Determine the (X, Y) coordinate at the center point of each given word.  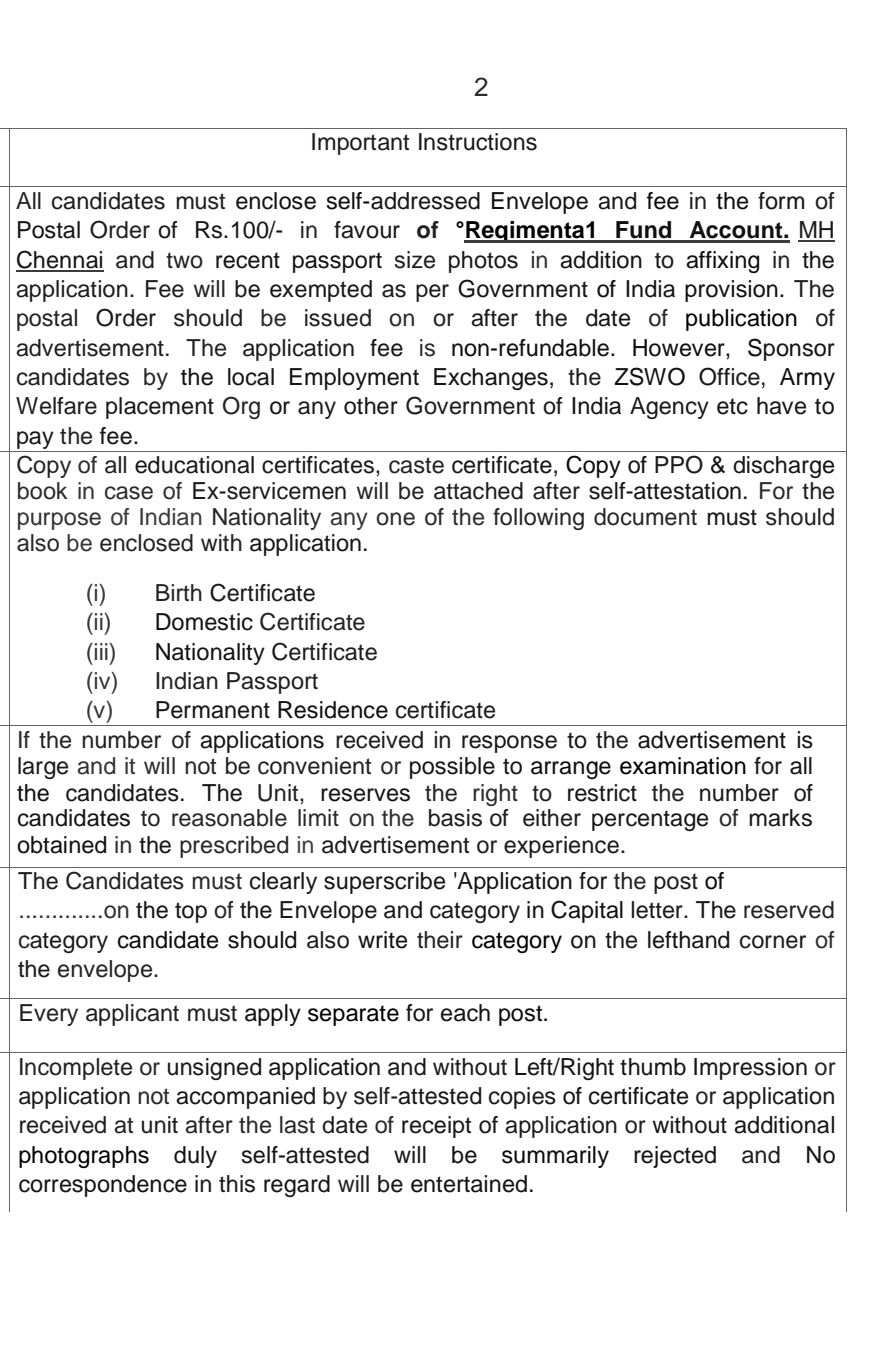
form (781, 201)
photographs (84, 1157)
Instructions (478, 142)
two (184, 260)
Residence (333, 710)
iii (102, 651)
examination (683, 766)
